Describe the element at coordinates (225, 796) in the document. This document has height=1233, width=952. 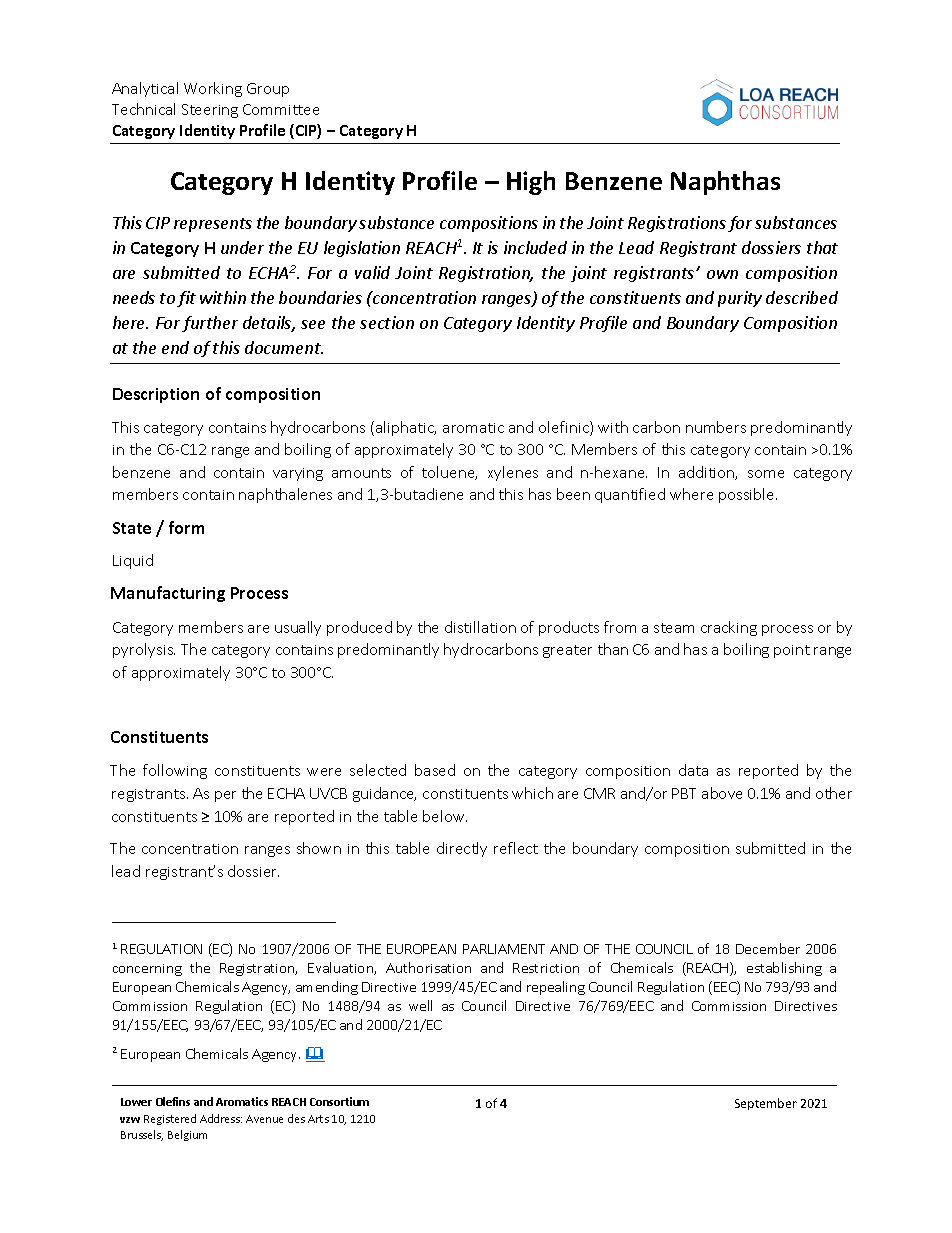
I see `per` at that location.
